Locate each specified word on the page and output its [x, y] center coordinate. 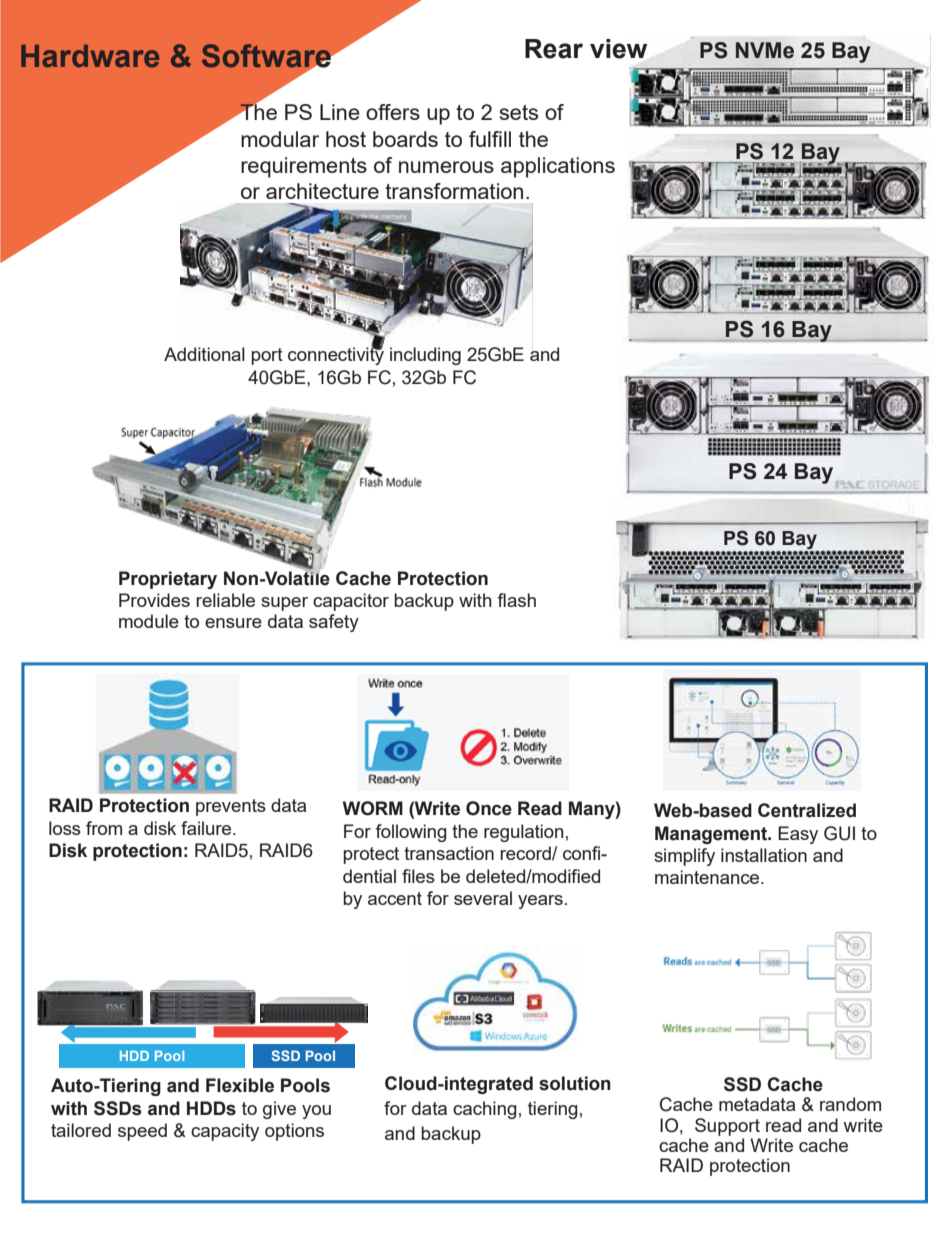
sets [519, 112]
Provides [154, 600]
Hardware [90, 56]
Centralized [807, 810]
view [618, 49]
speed [142, 1132]
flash [516, 600]
